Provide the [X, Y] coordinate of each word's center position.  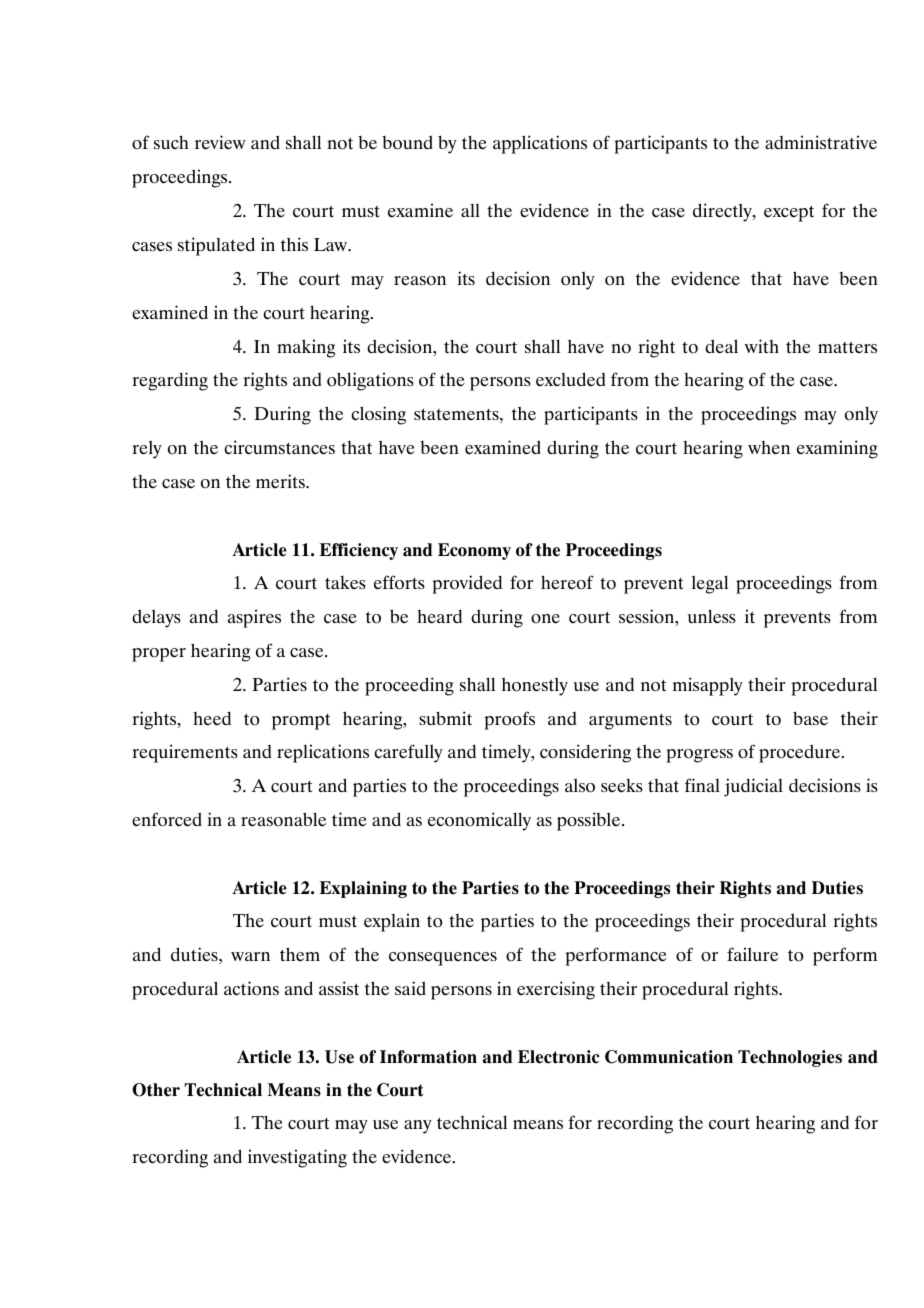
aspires [254, 618]
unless [711, 616]
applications [540, 144]
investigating [297, 1158]
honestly [535, 686]
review [220, 142]
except [789, 213]
